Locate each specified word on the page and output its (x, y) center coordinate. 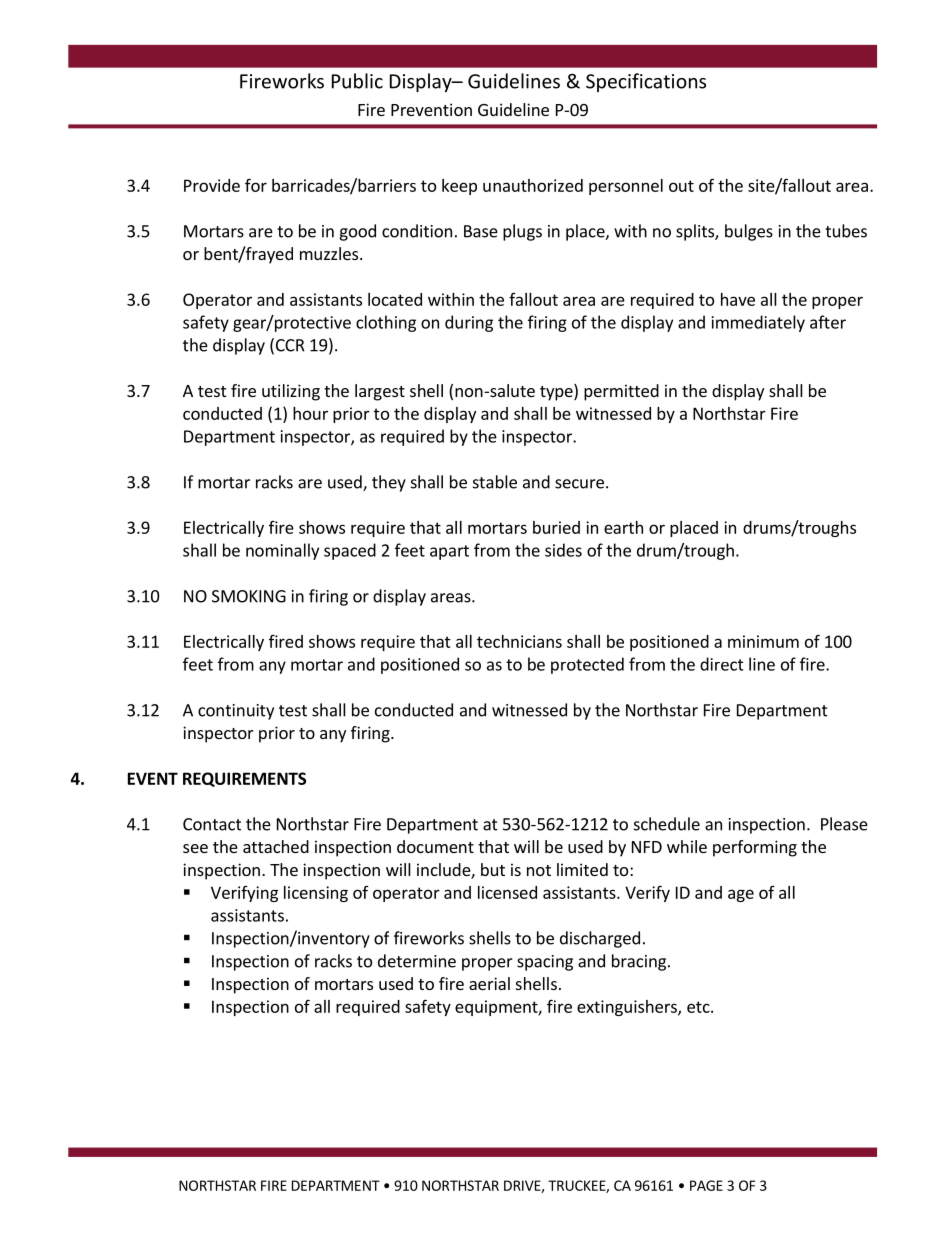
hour (310, 413)
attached (276, 846)
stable (495, 482)
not (539, 870)
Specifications (646, 82)
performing (755, 848)
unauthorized (533, 185)
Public (357, 81)
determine (417, 961)
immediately (758, 323)
